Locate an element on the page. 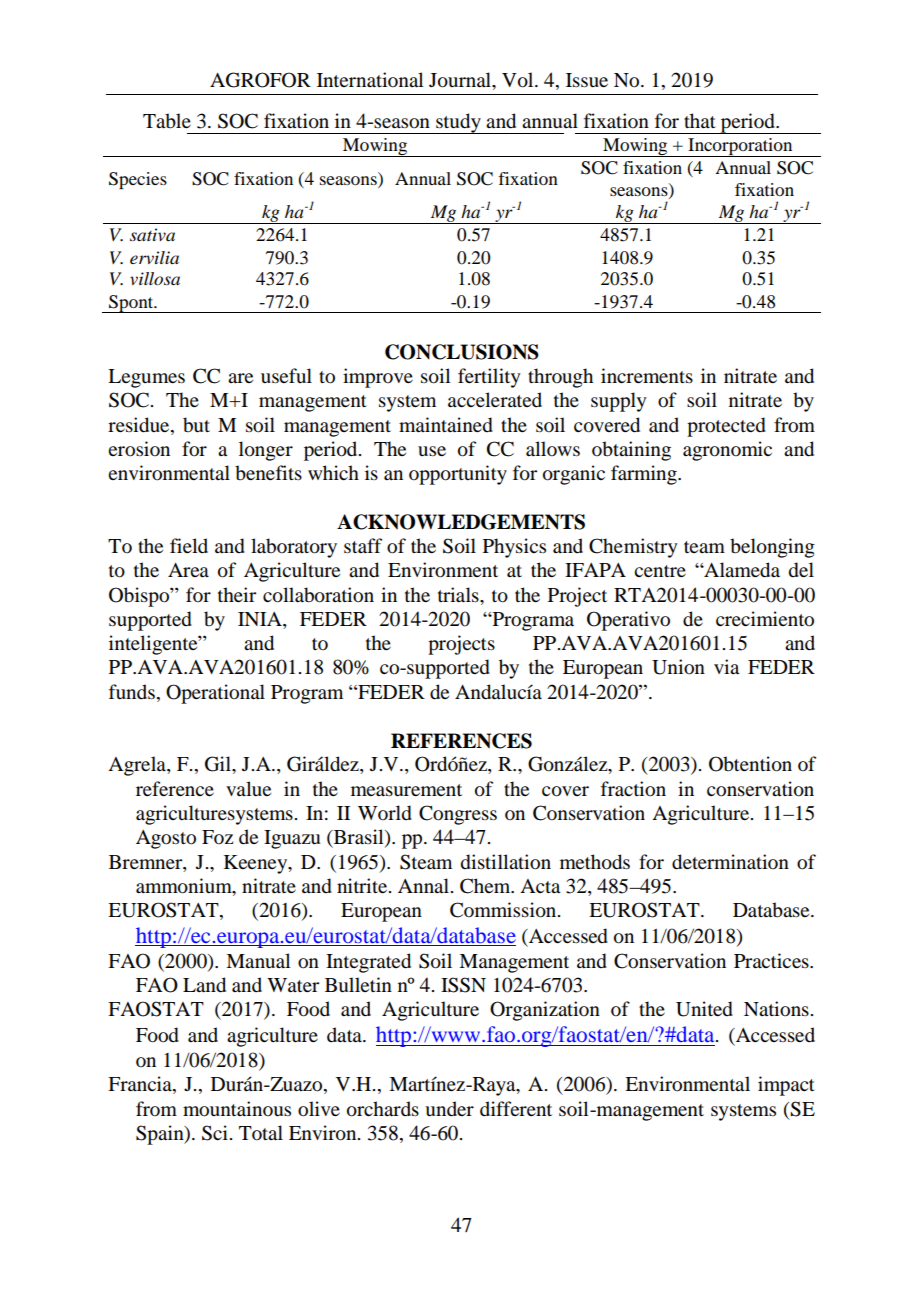 The image size is (924, 1305). value is located at coordinates (248, 789).
